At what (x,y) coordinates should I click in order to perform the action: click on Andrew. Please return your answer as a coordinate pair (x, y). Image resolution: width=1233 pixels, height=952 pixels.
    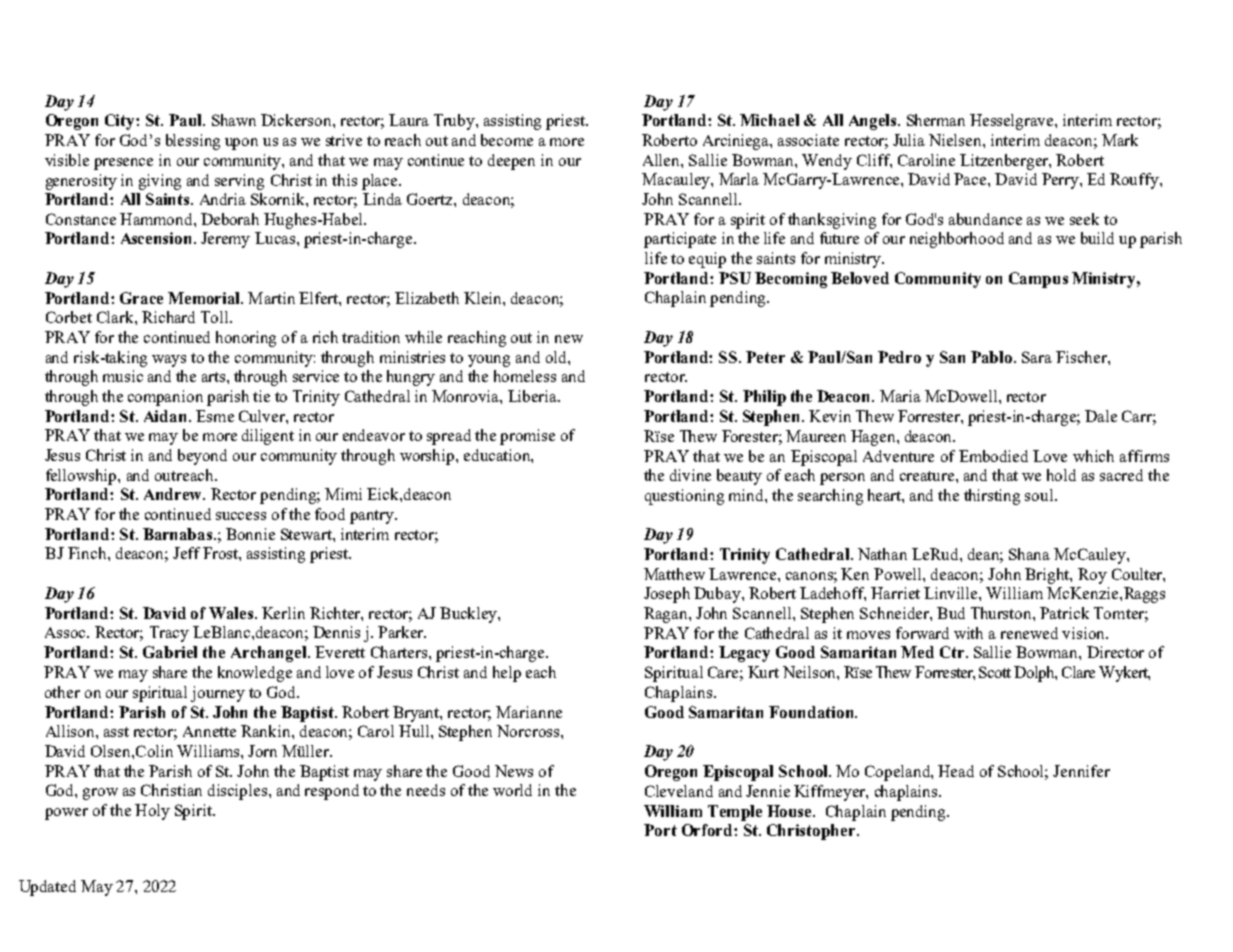
    Looking at the image, I should click on (174, 494).
